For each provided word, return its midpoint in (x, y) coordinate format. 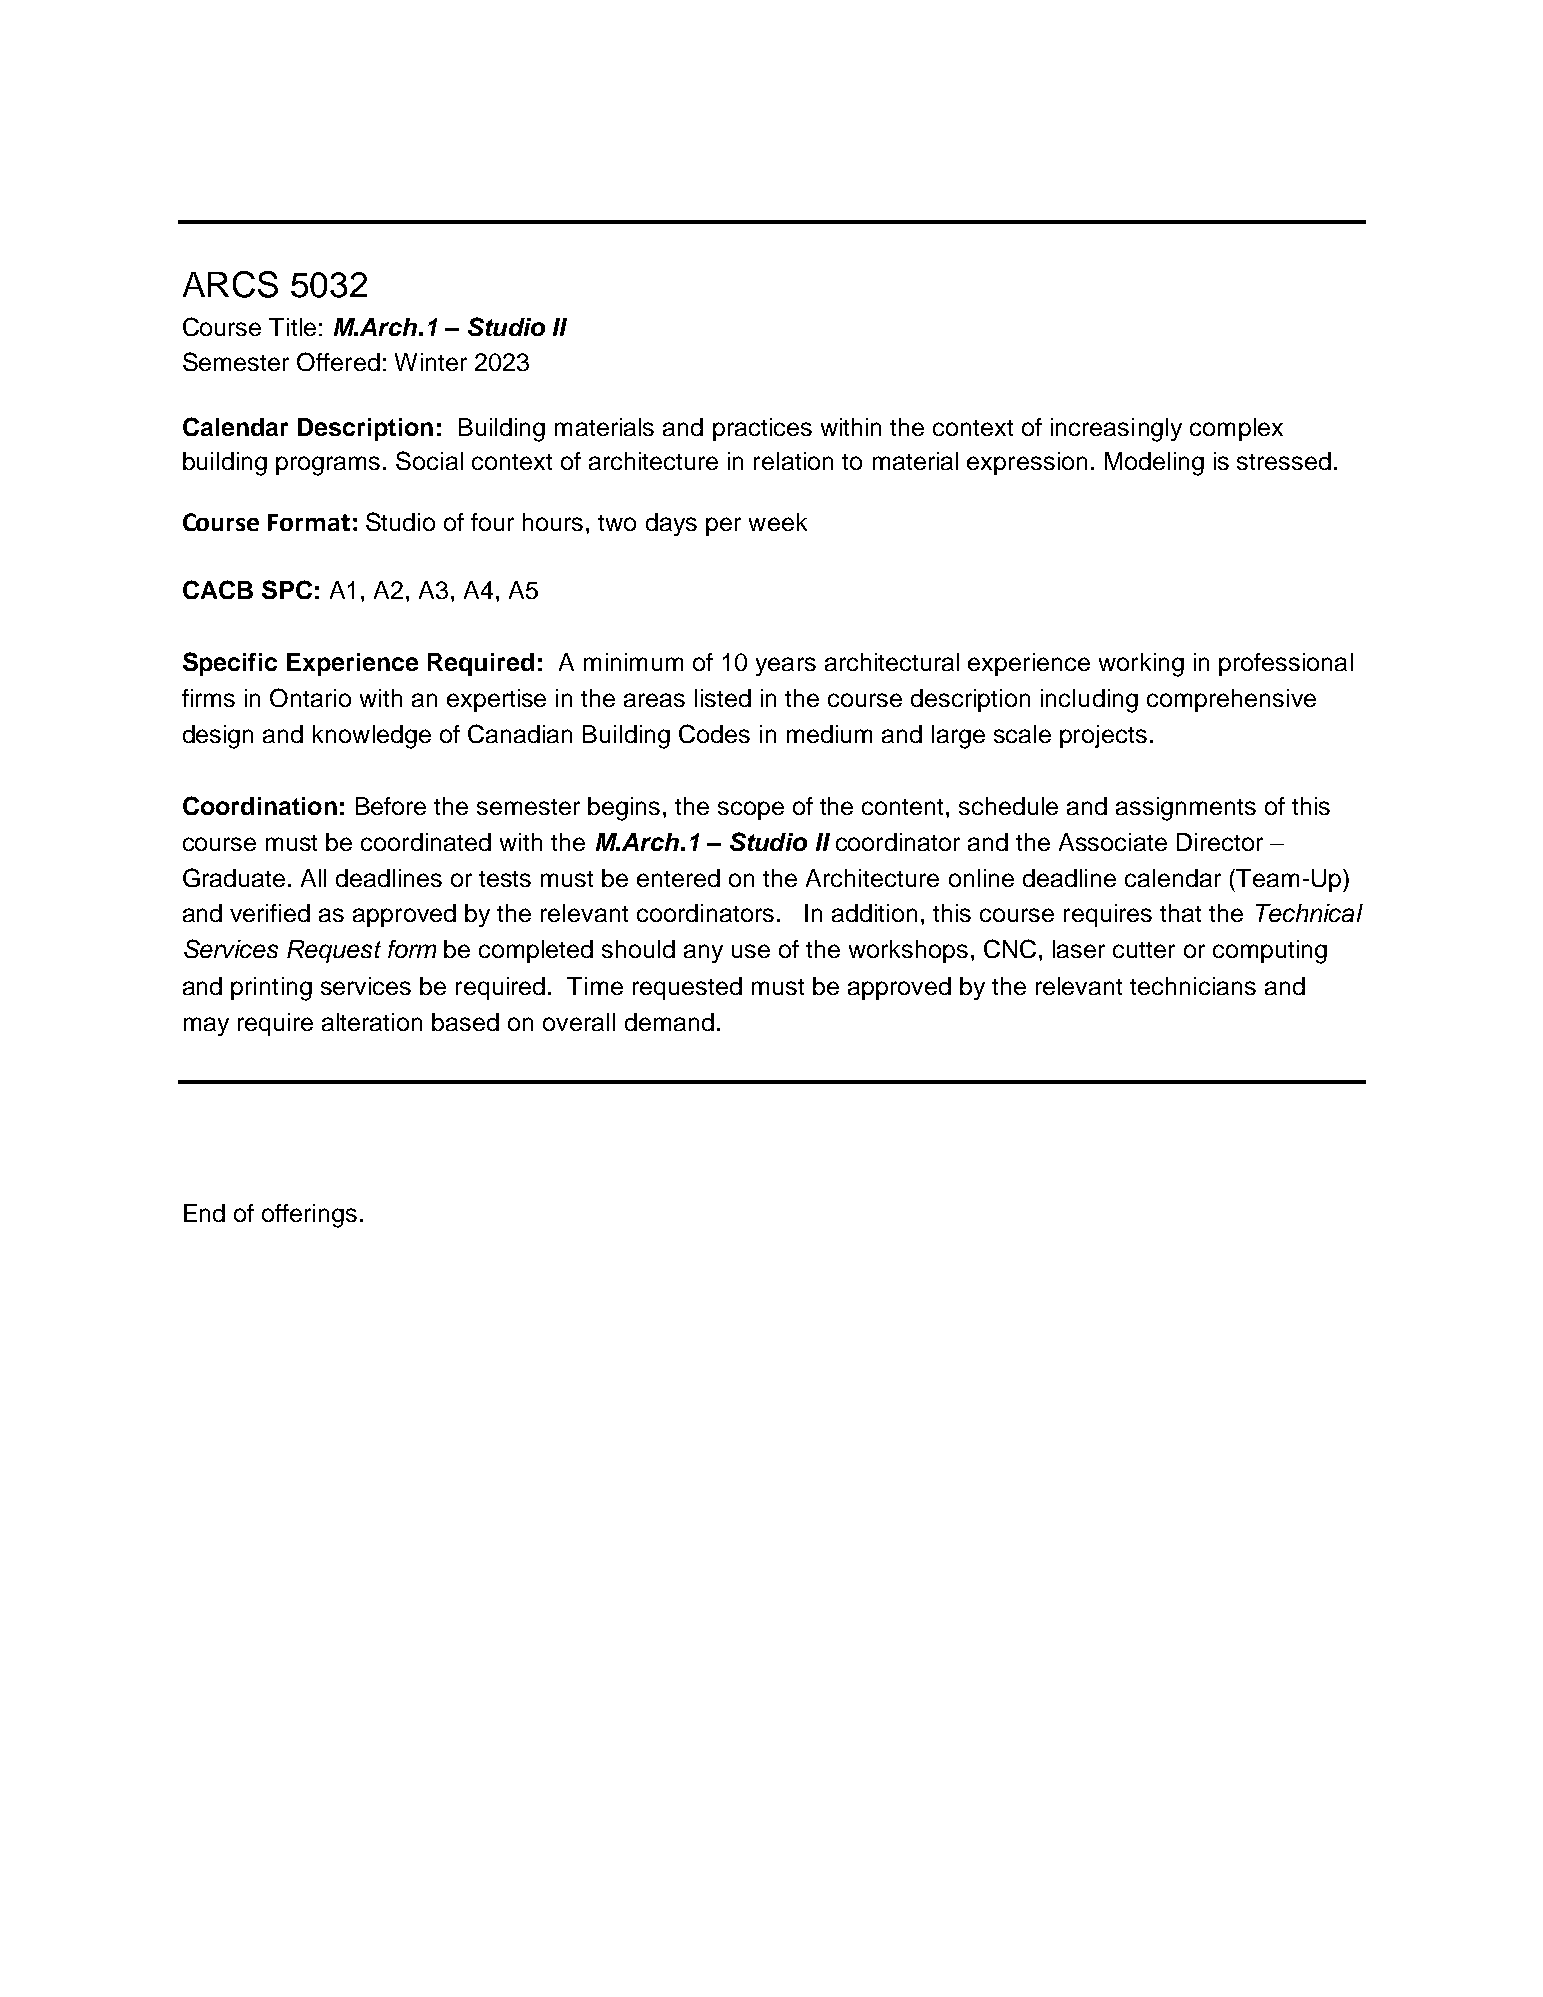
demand (669, 1022)
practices (762, 429)
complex (1236, 429)
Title (292, 327)
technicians (1193, 986)
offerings (309, 1216)
